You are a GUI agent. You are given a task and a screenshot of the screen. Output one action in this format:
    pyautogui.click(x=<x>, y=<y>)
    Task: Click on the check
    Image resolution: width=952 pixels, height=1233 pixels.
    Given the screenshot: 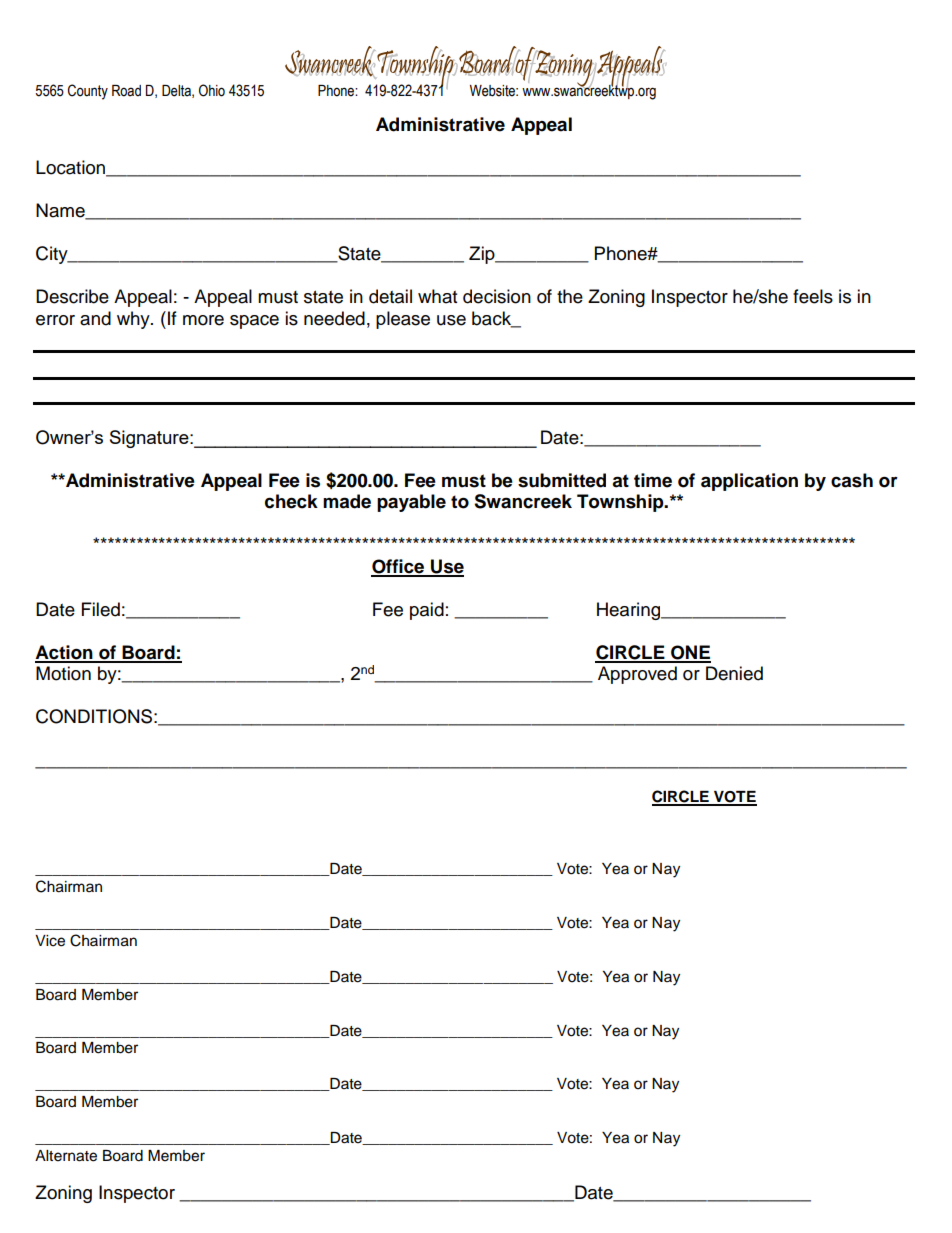 What is the action you would take?
    pyautogui.click(x=291, y=501)
